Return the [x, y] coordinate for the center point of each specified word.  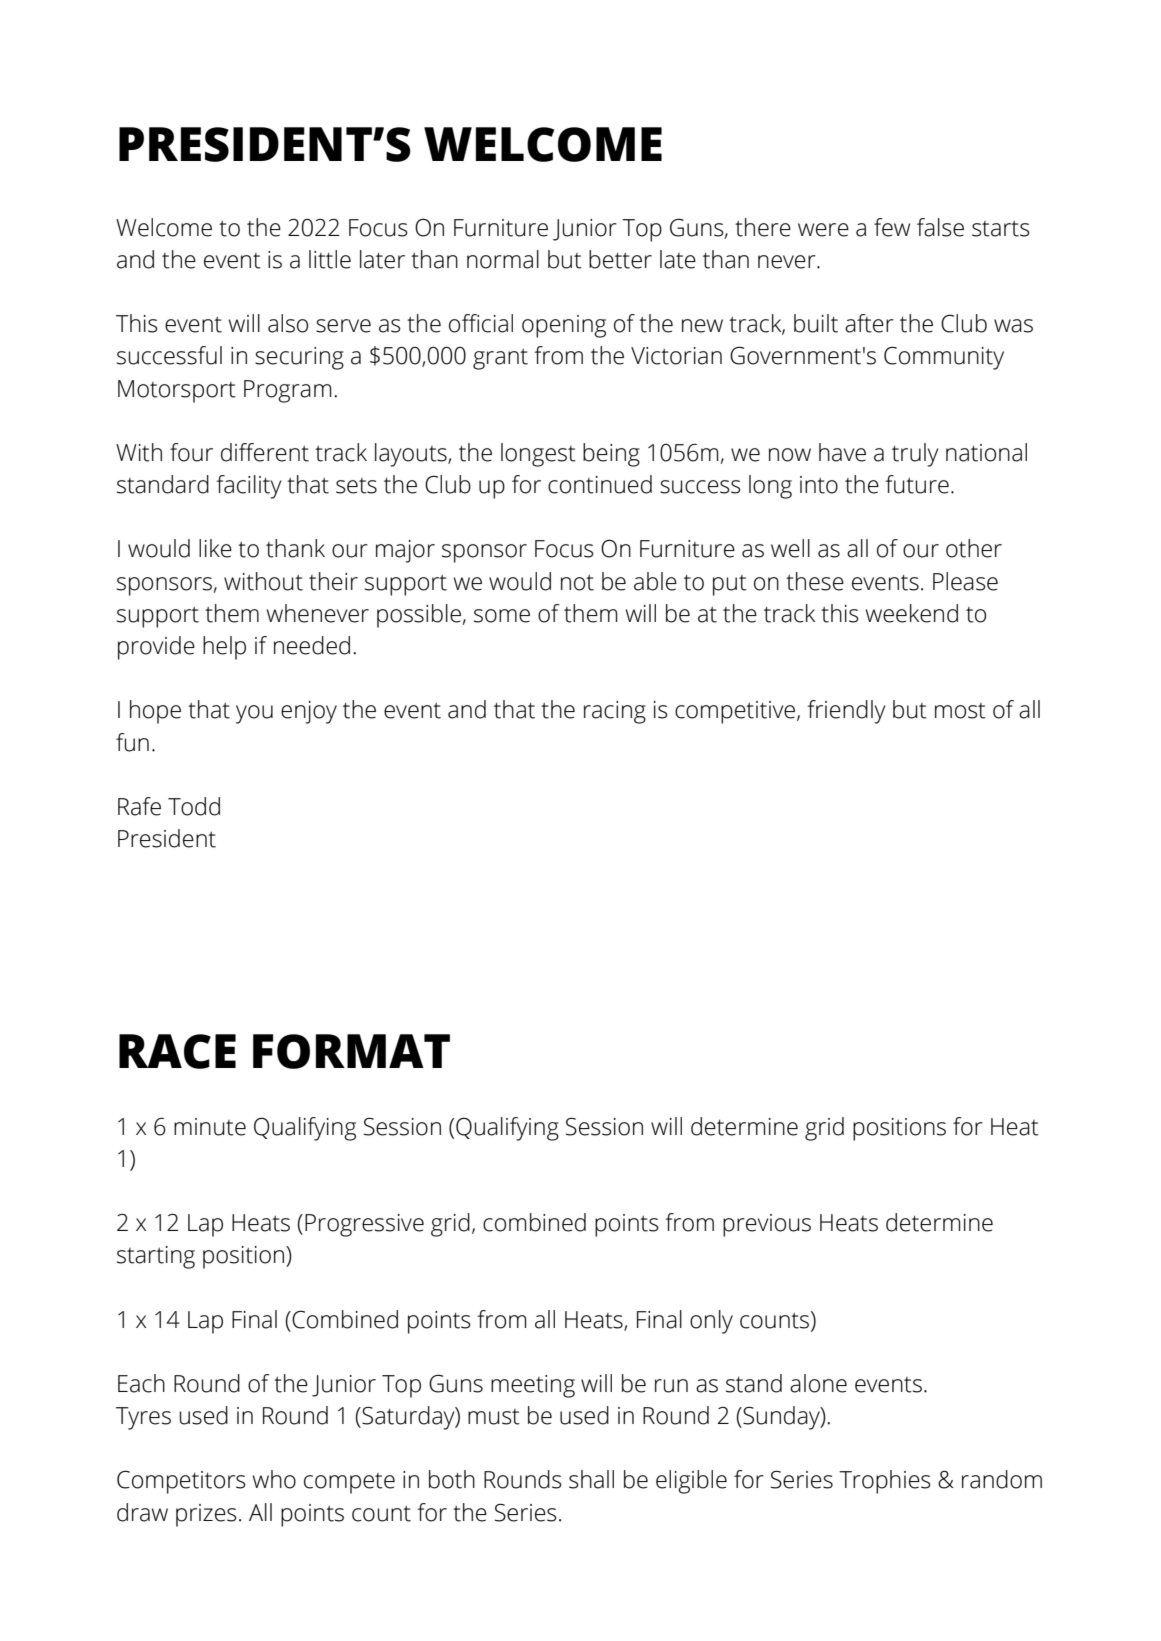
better [620, 259]
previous [767, 1225]
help [224, 648]
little [330, 259]
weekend [912, 613]
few [892, 227]
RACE [177, 1051]
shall [591, 1479]
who [274, 1479]
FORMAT [351, 1051]
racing [615, 712]
